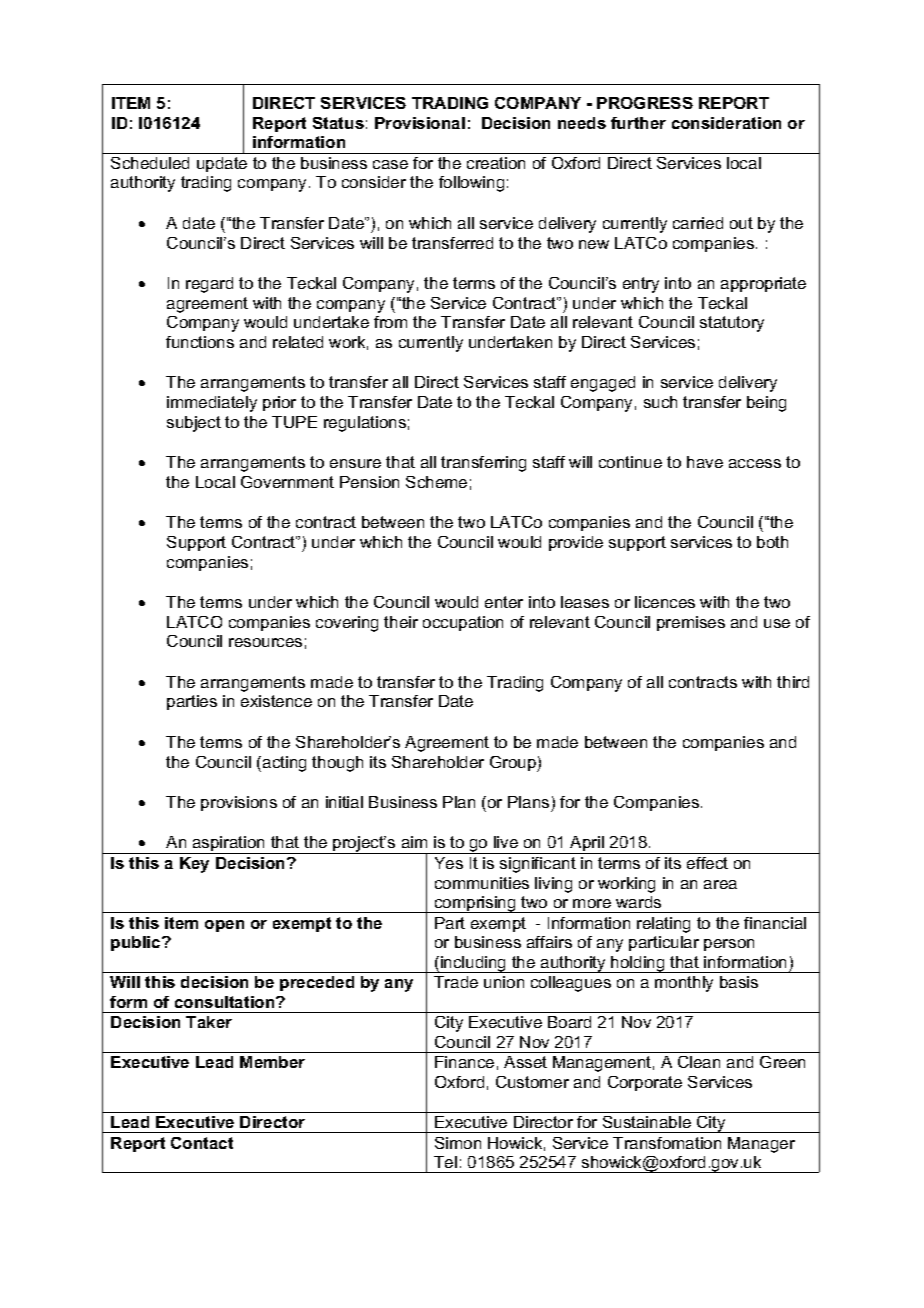 This document has width=924, height=1308. Describe the element at coordinates (202, 1143) in the document. I see `Contact` at that location.
